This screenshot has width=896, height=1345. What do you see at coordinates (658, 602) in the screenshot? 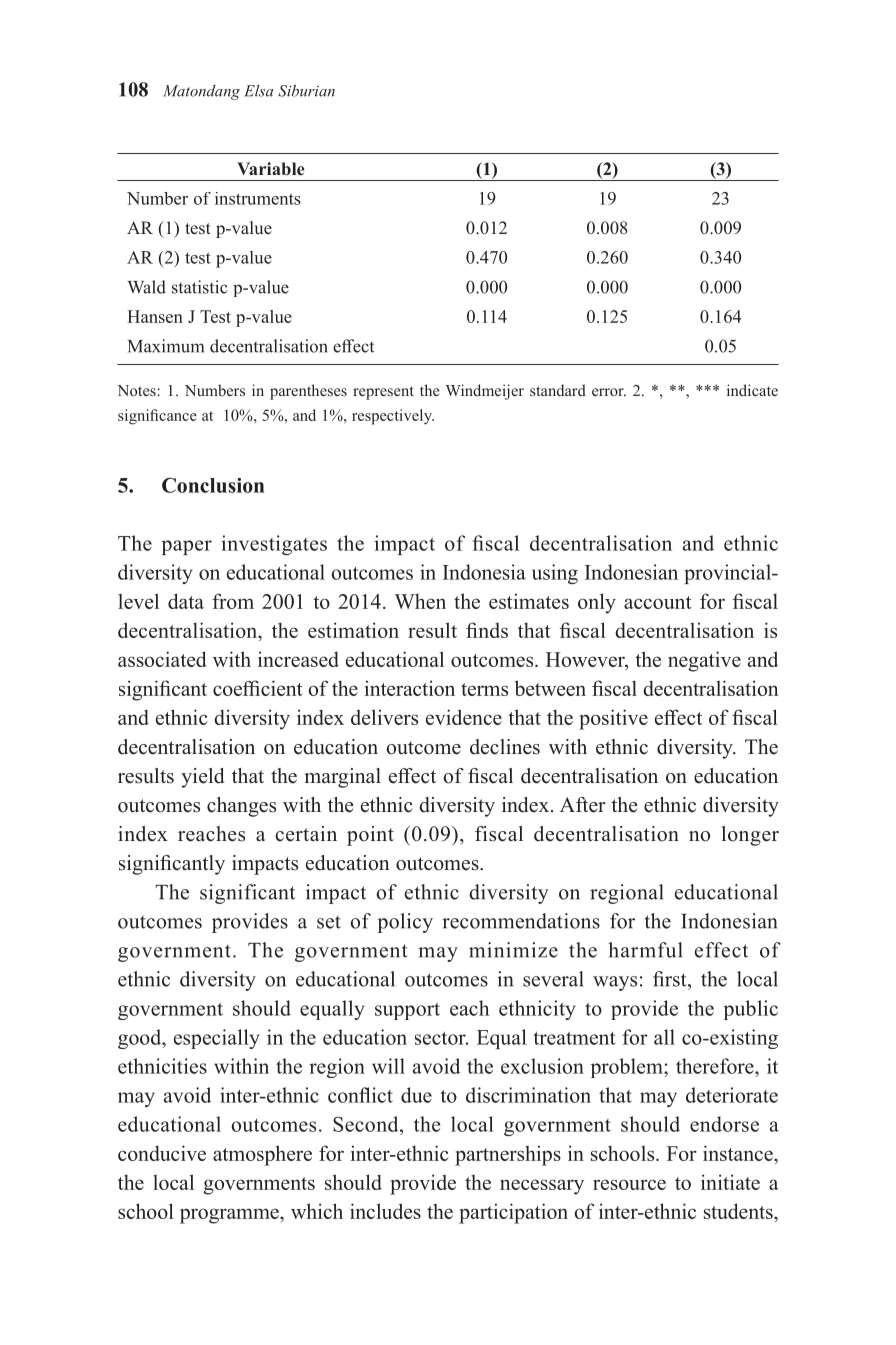
I see `account` at bounding box center [658, 602].
